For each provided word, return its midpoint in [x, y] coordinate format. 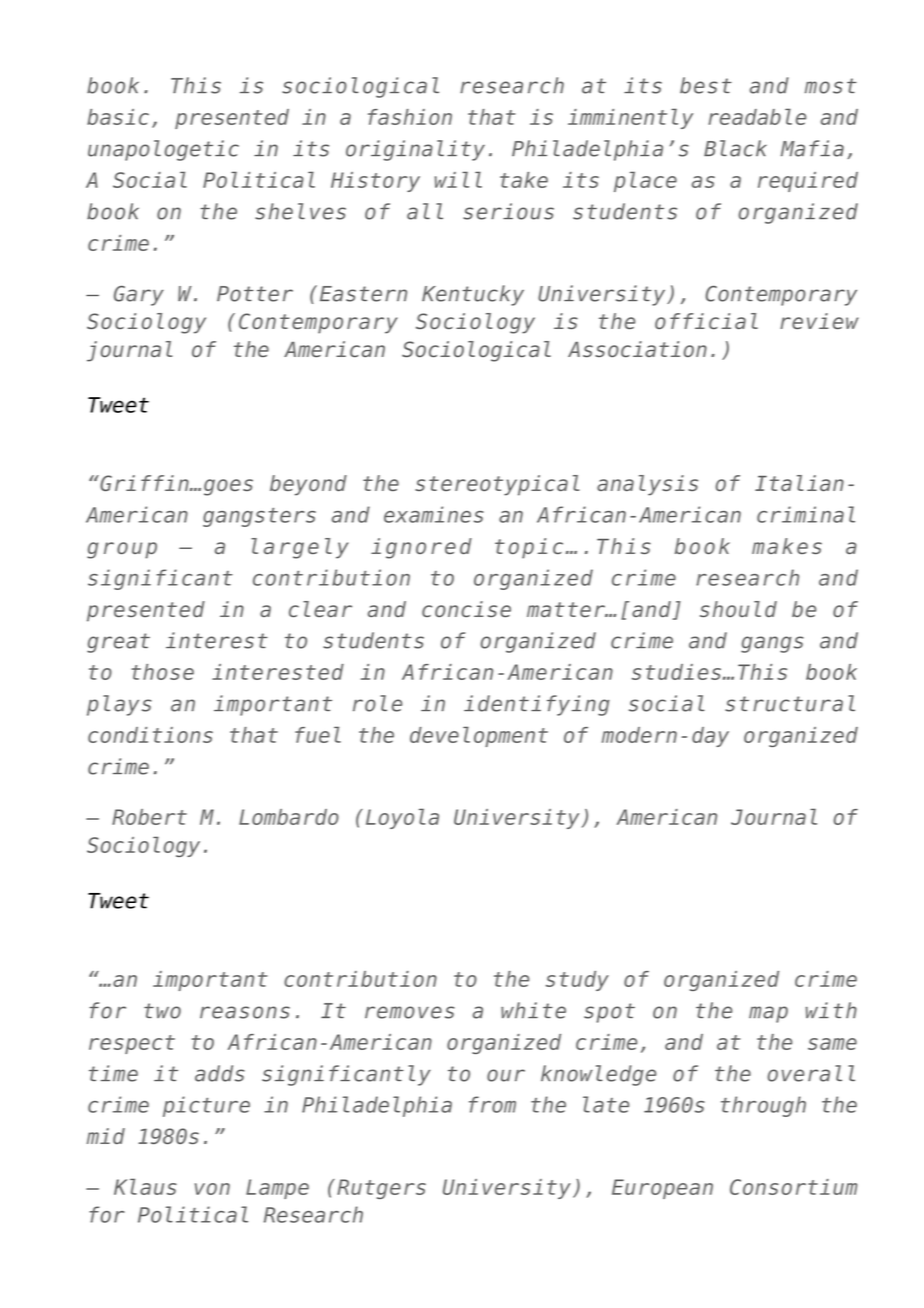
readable [757, 116]
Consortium [793, 1187]
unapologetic [163, 150]
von [212, 1189]
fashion [410, 117]
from [492, 1104]
